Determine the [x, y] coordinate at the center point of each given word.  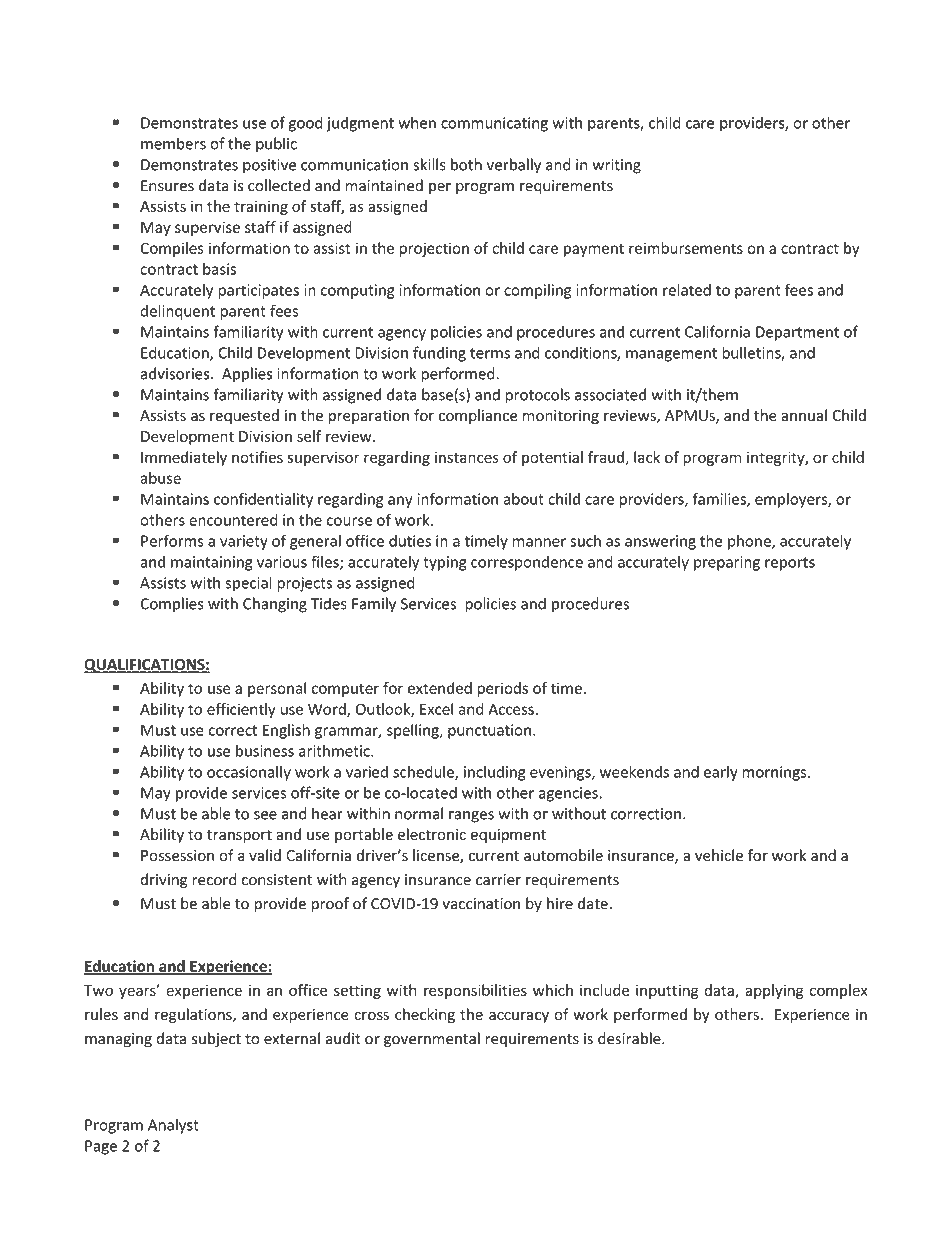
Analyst [173, 1126]
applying [774, 991]
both [466, 164]
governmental [432, 1040]
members [173, 143]
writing [616, 166]
